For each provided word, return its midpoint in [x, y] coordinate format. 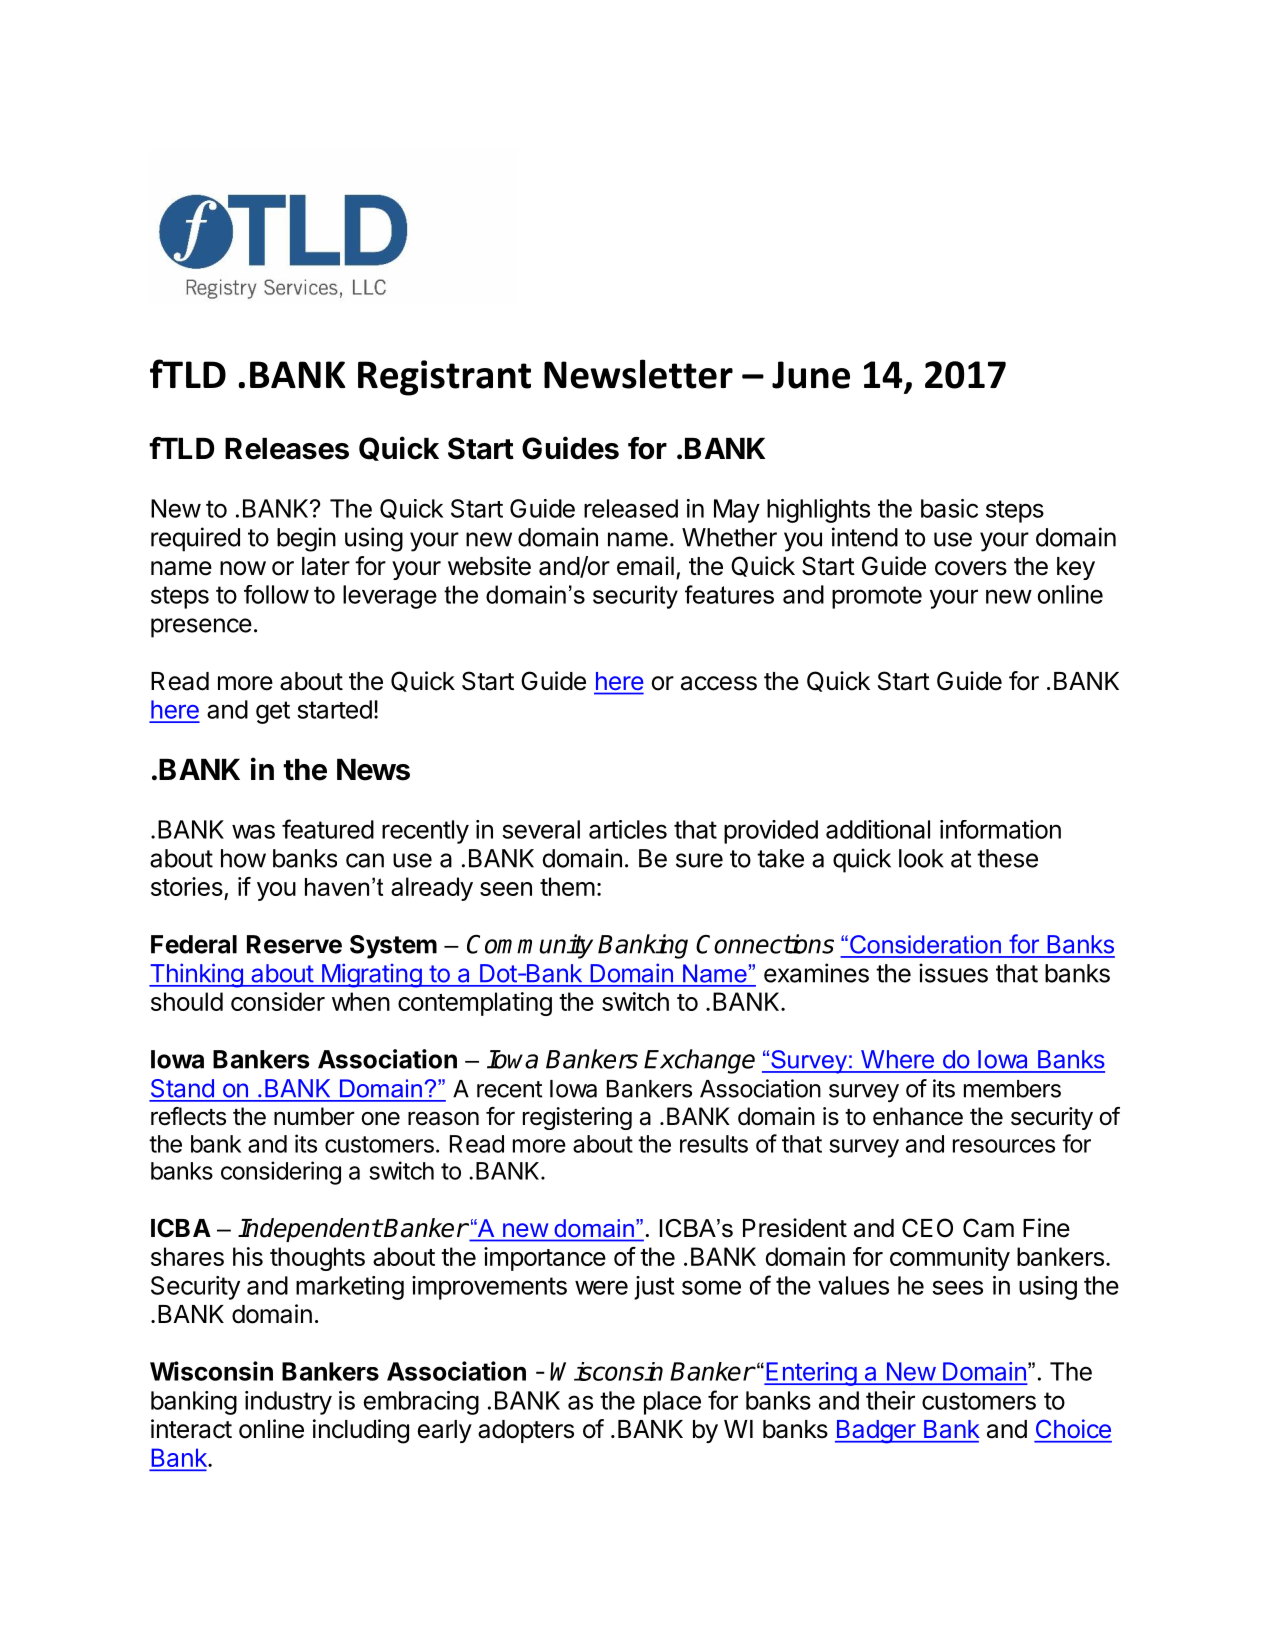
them [567, 886]
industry [288, 1403]
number [314, 1116]
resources [1004, 1146]
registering [577, 1118]
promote [877, 597]
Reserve [294, 944]
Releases [287, 449]
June [811, 375]
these [1007, 858]
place [672, 1403]
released [631, 508]
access [719, 683]
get [273, 712]
